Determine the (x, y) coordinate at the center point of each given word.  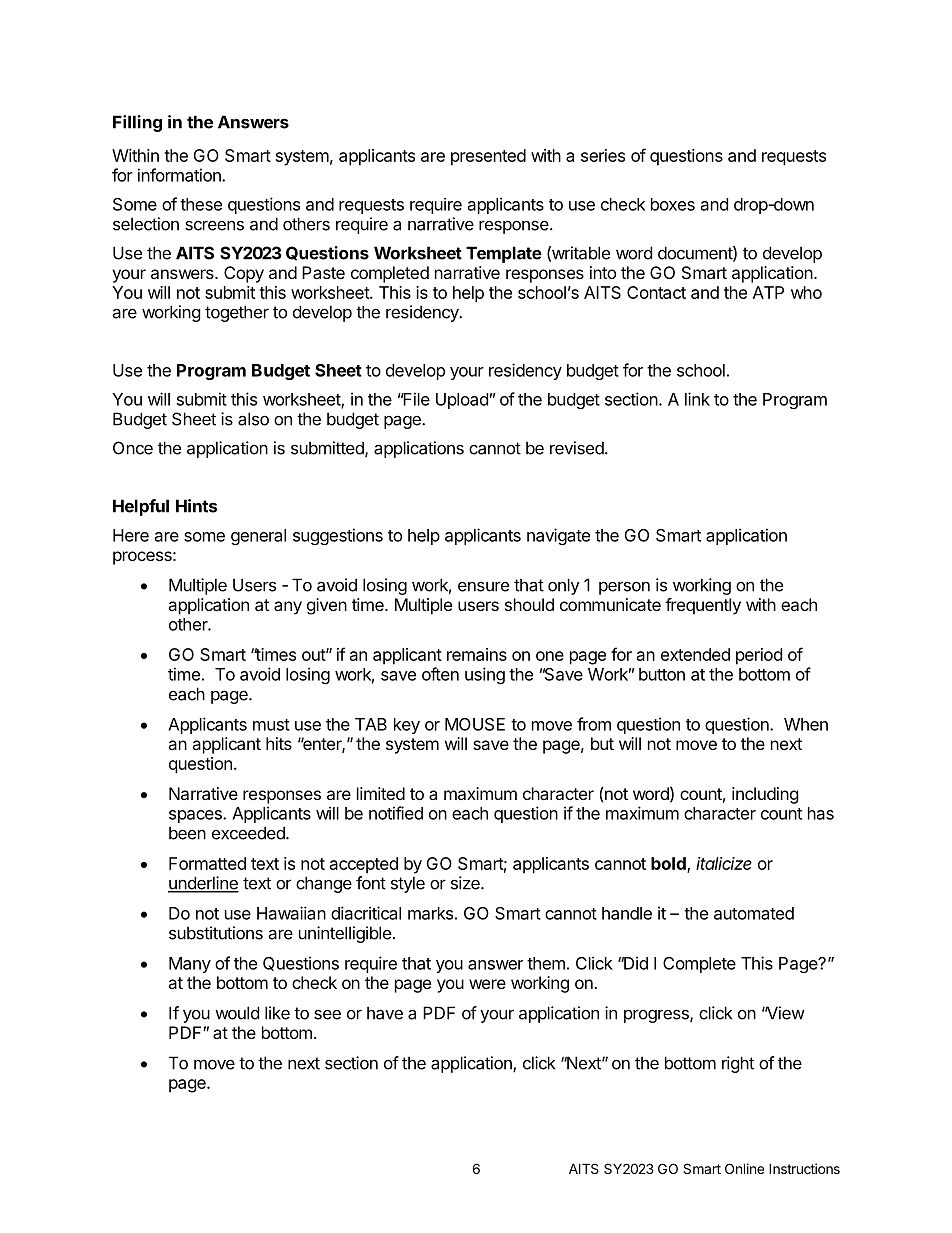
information (180, 175)
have (385, 1013)
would (237, 1013)
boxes (673, 204)
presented (488, 157)
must (271, 725)
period (759, 656)
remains (477, 654)
